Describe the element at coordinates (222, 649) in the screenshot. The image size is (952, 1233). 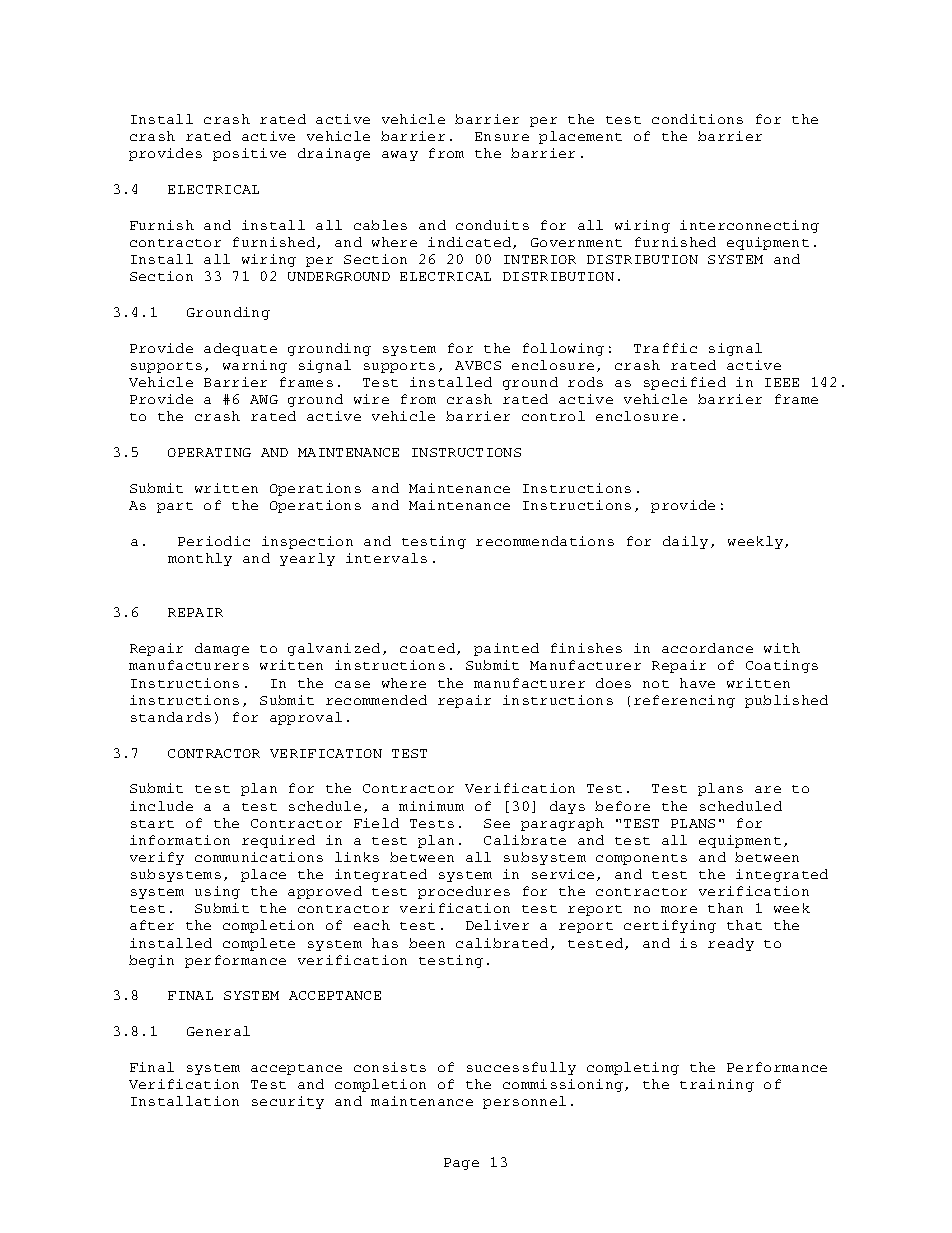
I see `damage` at that location.
